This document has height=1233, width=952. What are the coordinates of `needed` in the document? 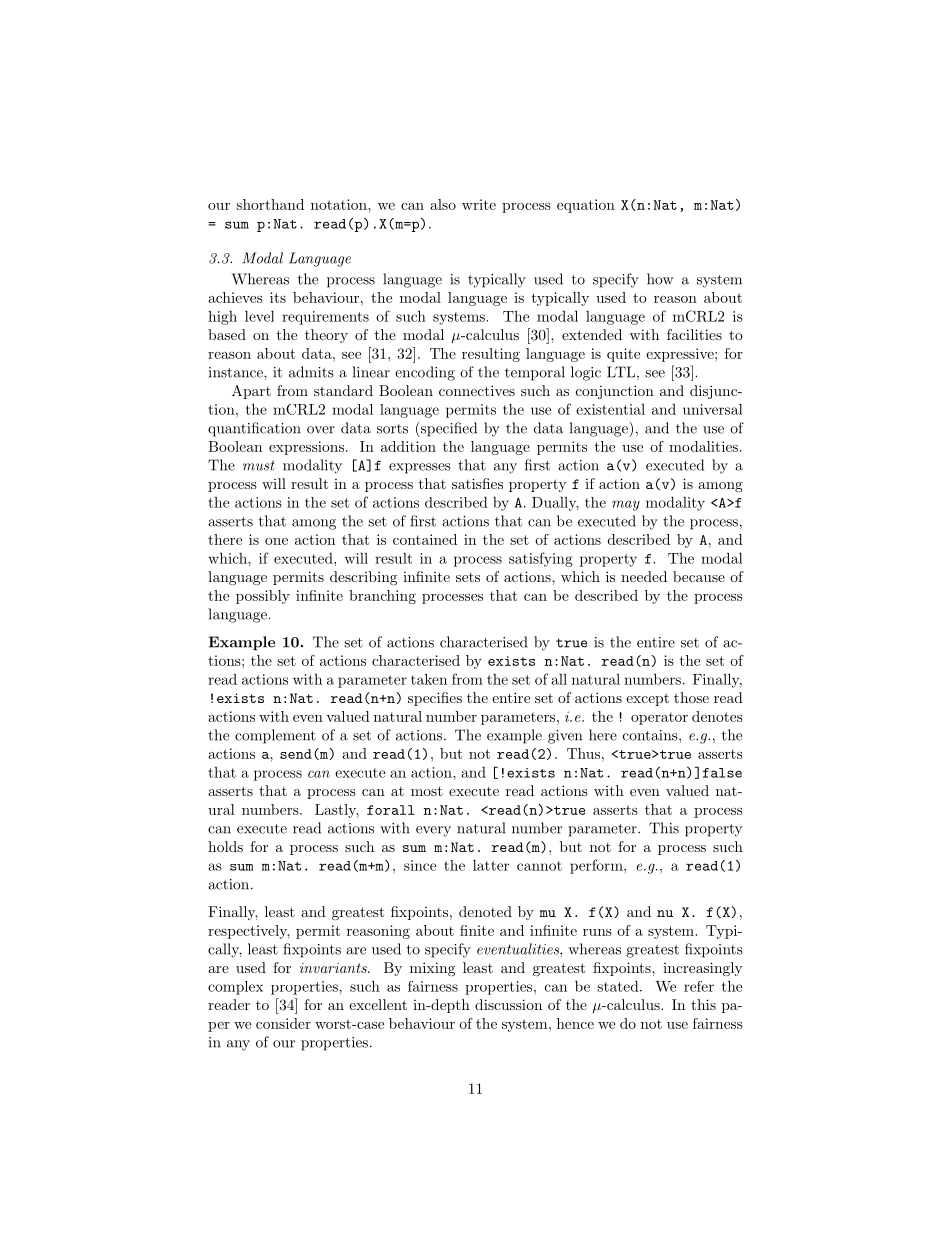 It's located at (644, 576).
